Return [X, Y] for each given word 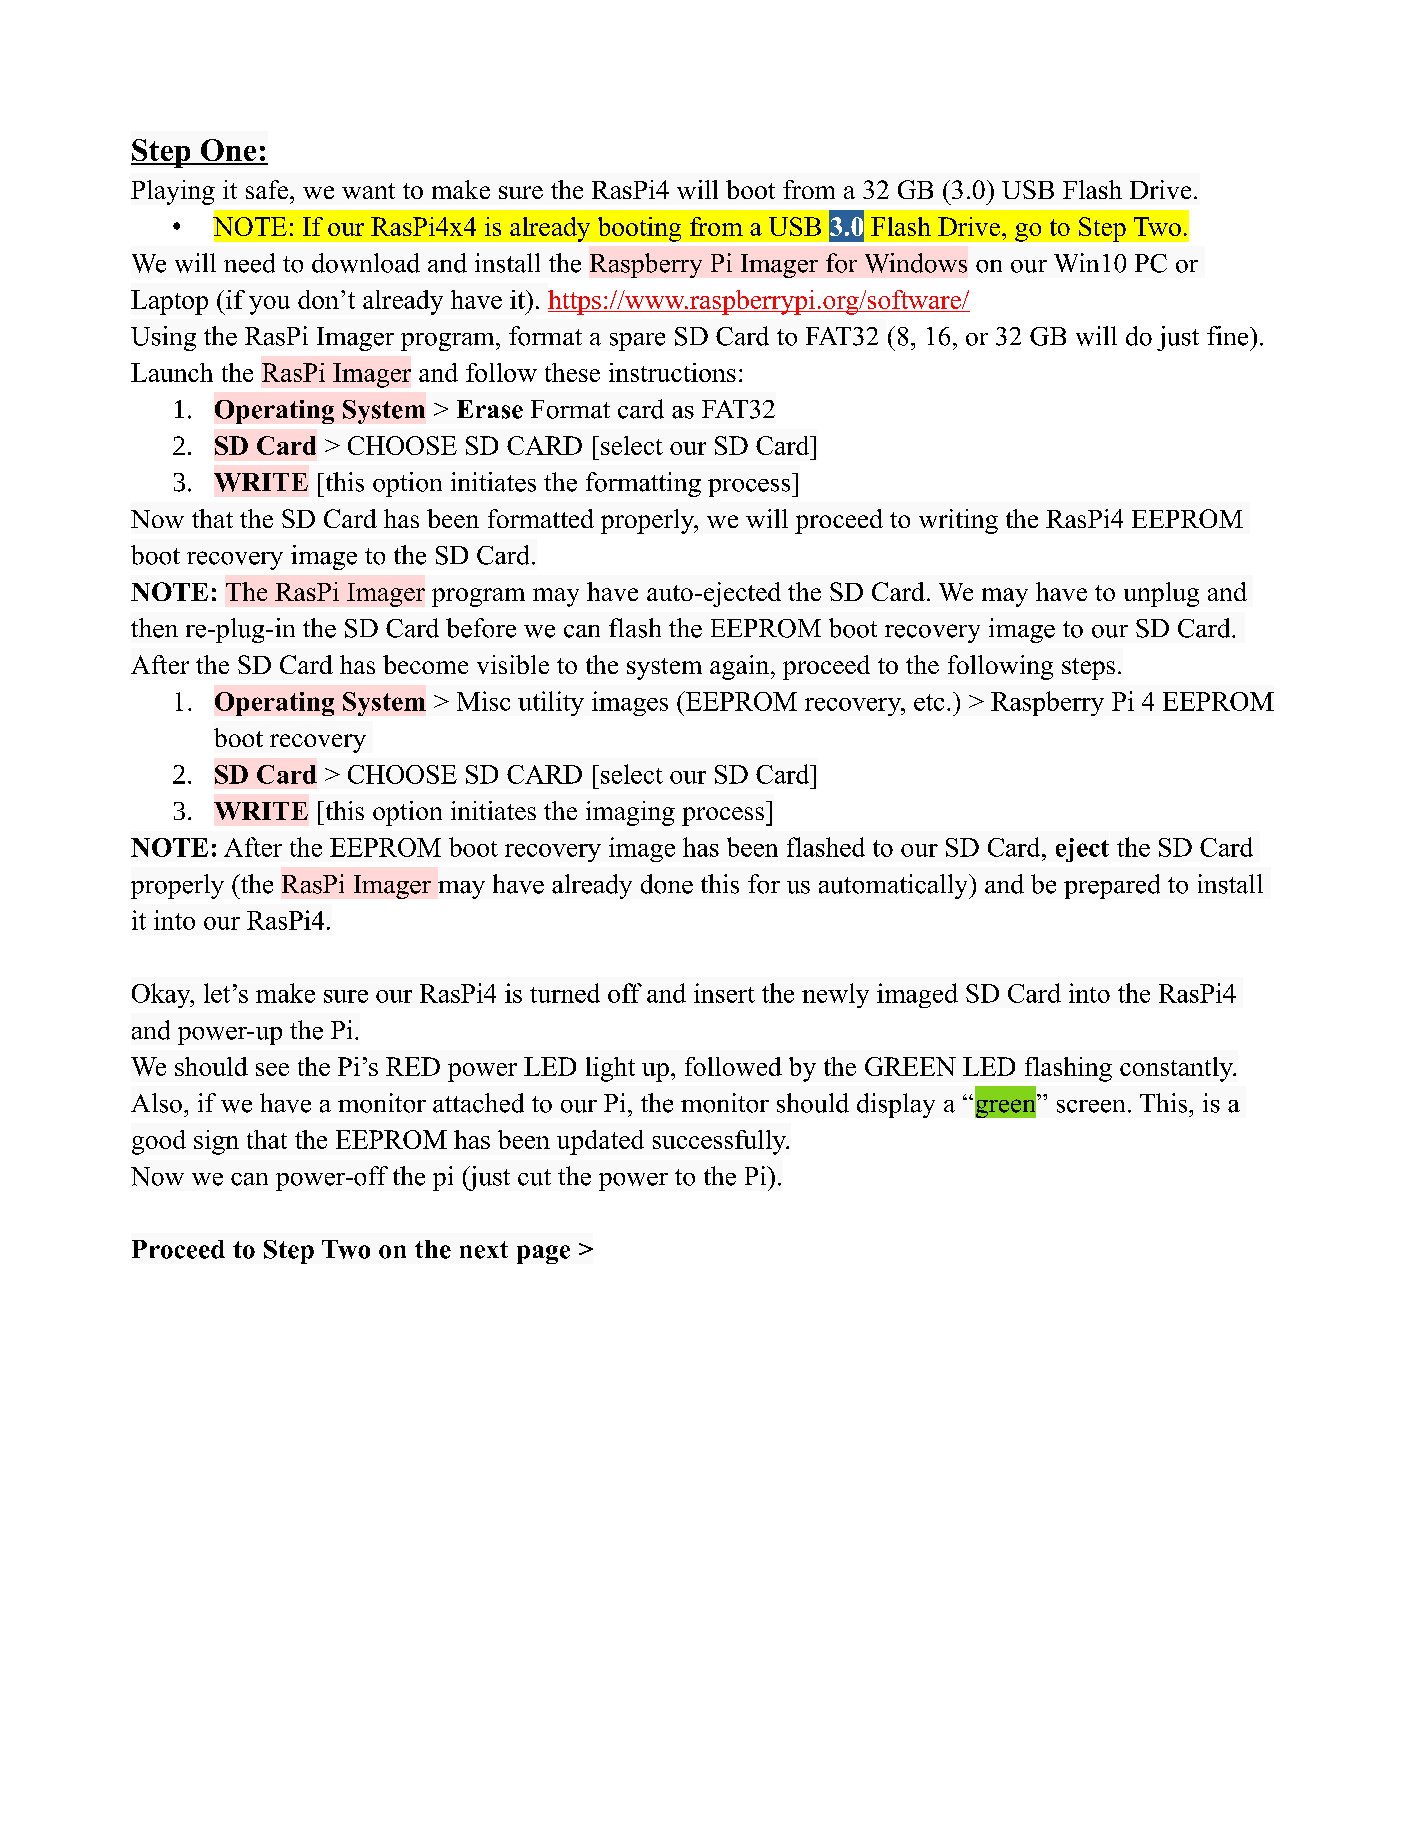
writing [958, 521]
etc [929, 702]
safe [268, 189]
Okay [162, 995]
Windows [916, 263]
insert [724, 993]
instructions [672, 372]
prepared [1112, 886]
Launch [172, 372]
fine [1229, 336]
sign [216, 1142]
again [741, 667]
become [425, 664]
